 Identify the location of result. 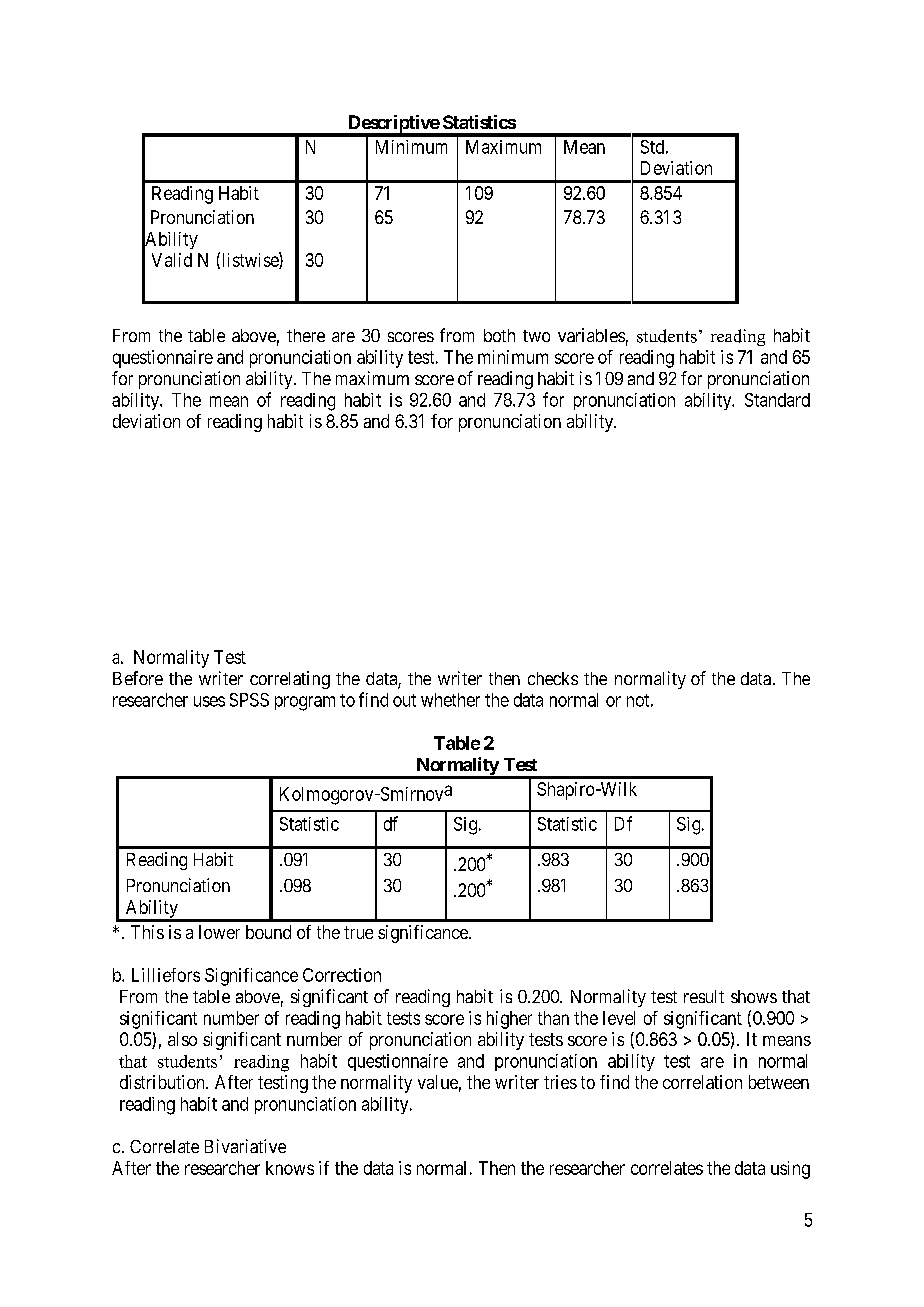
(704, 996).
